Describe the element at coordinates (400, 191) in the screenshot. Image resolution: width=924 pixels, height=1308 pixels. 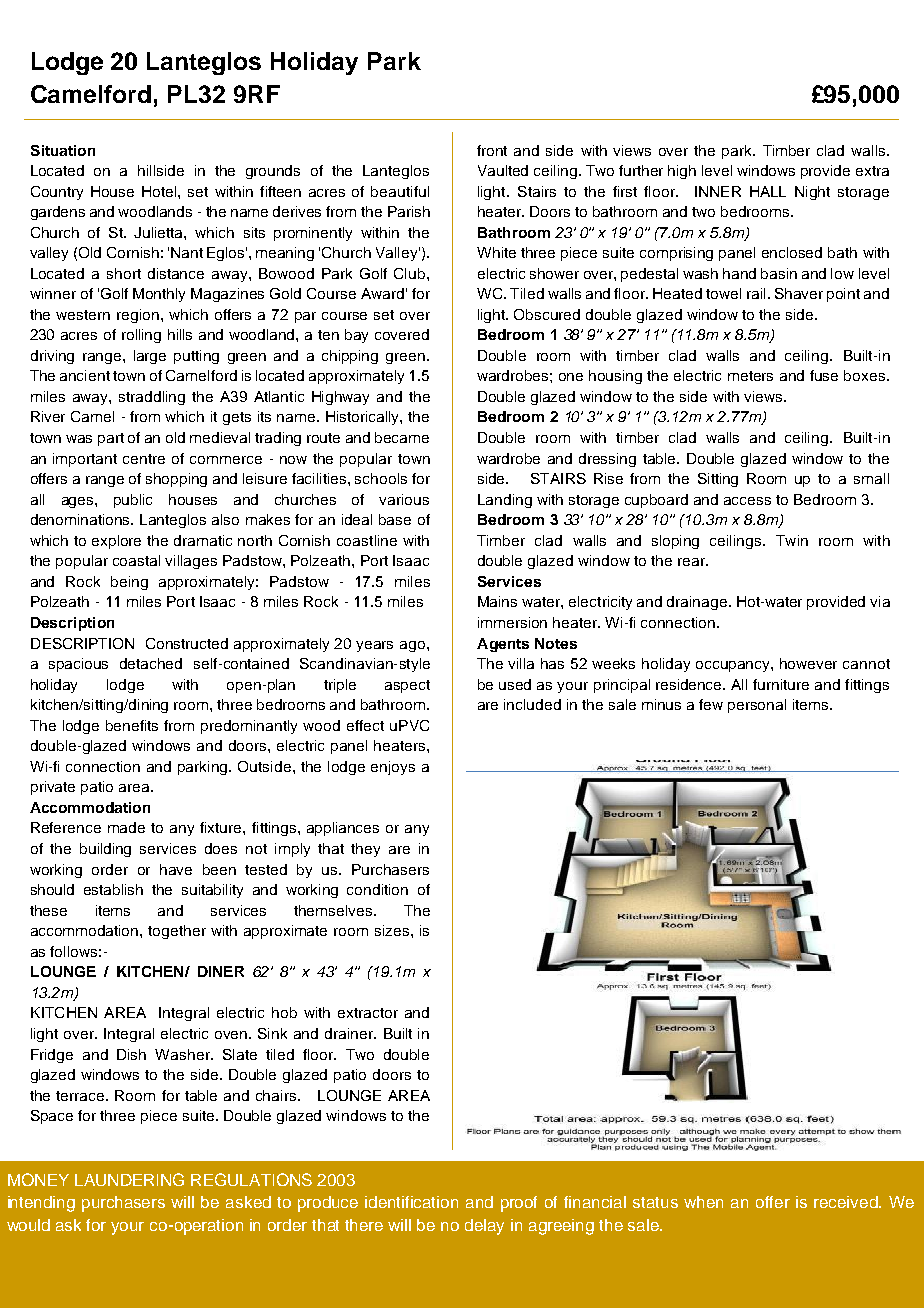
I see `beautiful` at that location.
